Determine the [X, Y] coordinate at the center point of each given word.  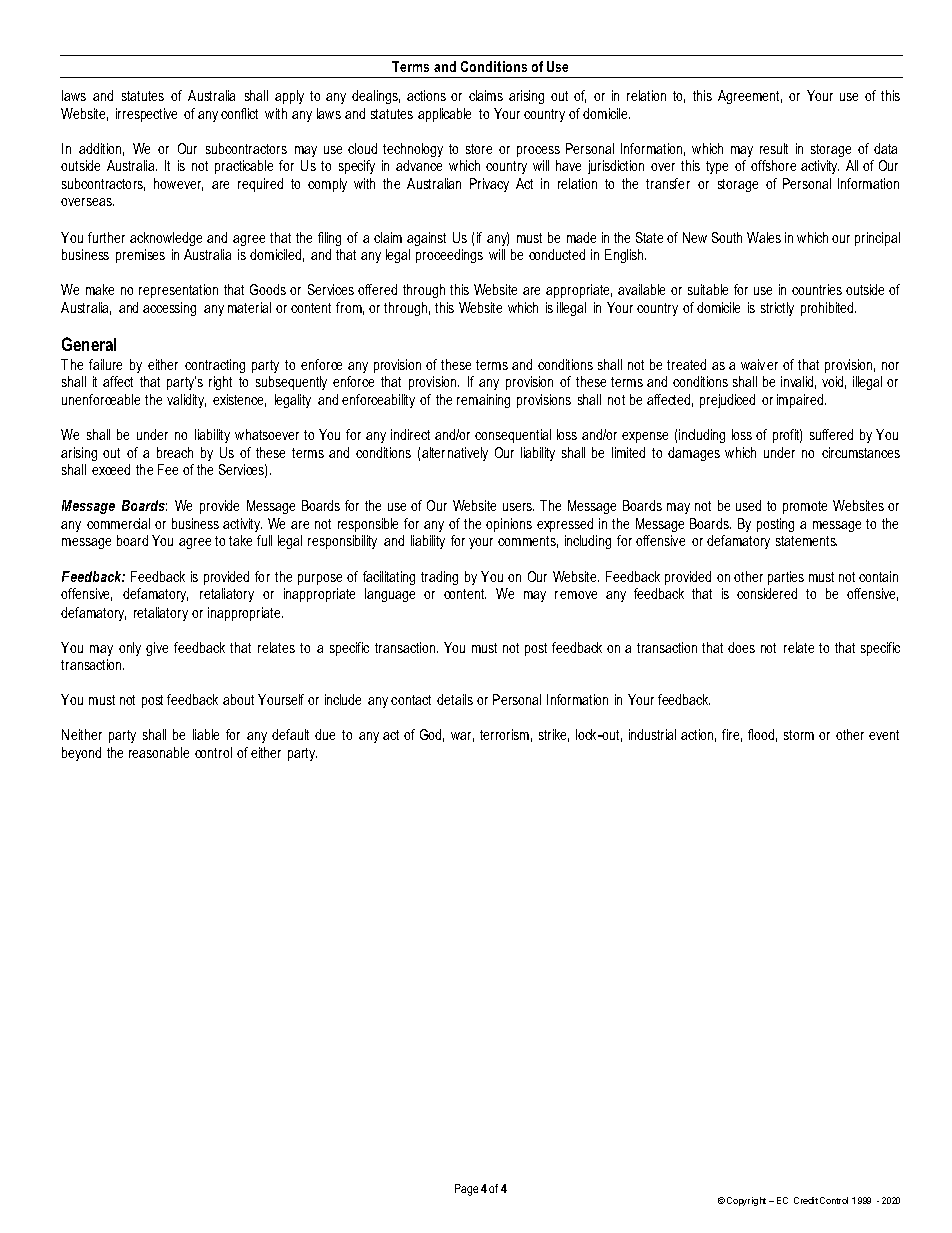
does [741, 647]
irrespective [146, 115]
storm [799, 735]
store [479, 149]
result [774, 148]
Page [466, 1190]
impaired [801, 401]
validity [186, 401]
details [455, 699]
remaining [483, 401]
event [884, 735]
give [157, 649]
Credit [806, 1200]
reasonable [159, 752]
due [325, 734]
